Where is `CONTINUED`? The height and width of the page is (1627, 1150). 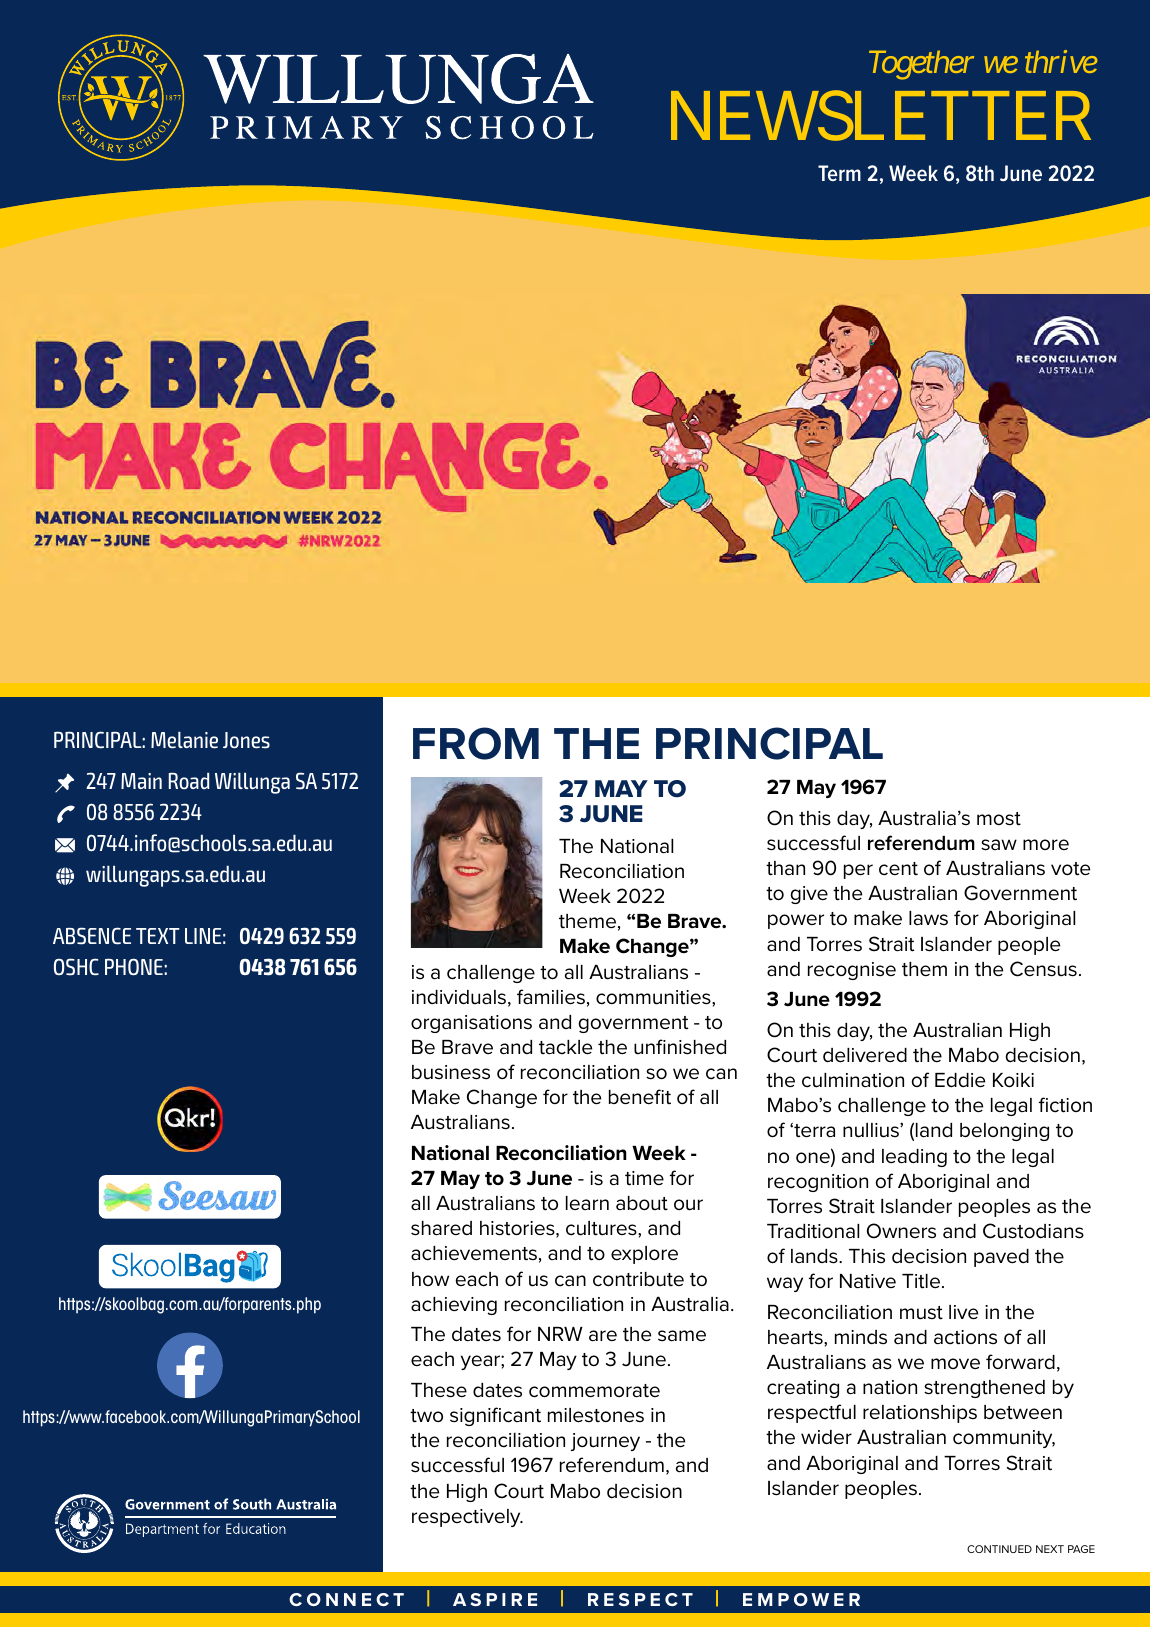 CONTINUED is located at coordinates (999, 1549).
